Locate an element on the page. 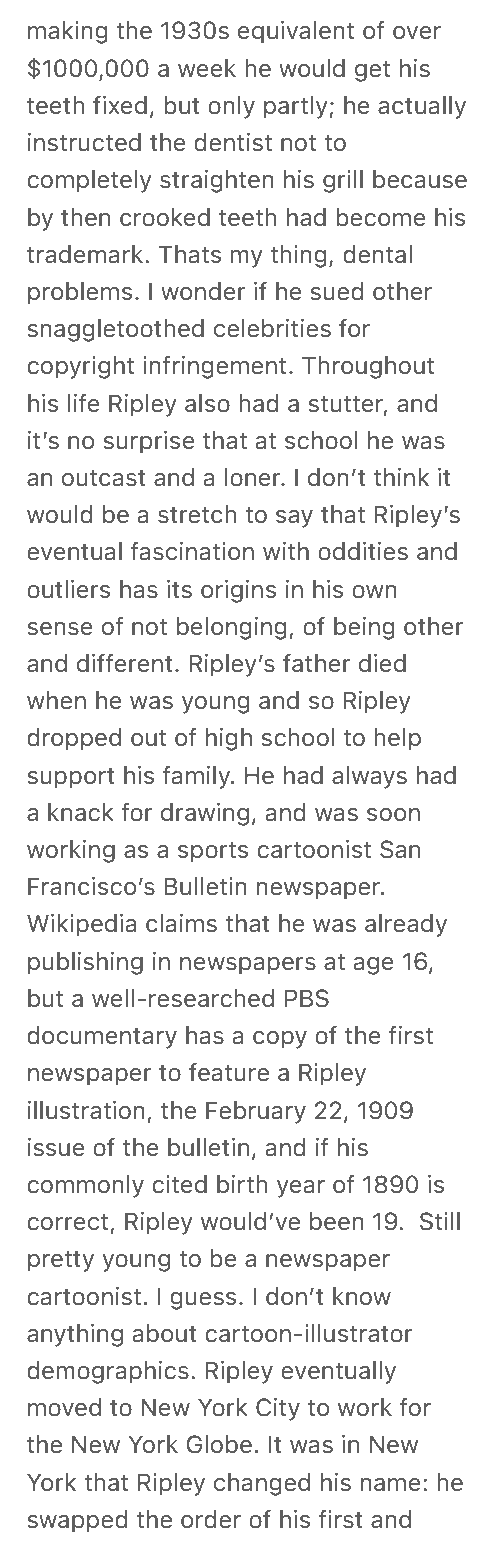  soon is located at coordinates (393, 814).
